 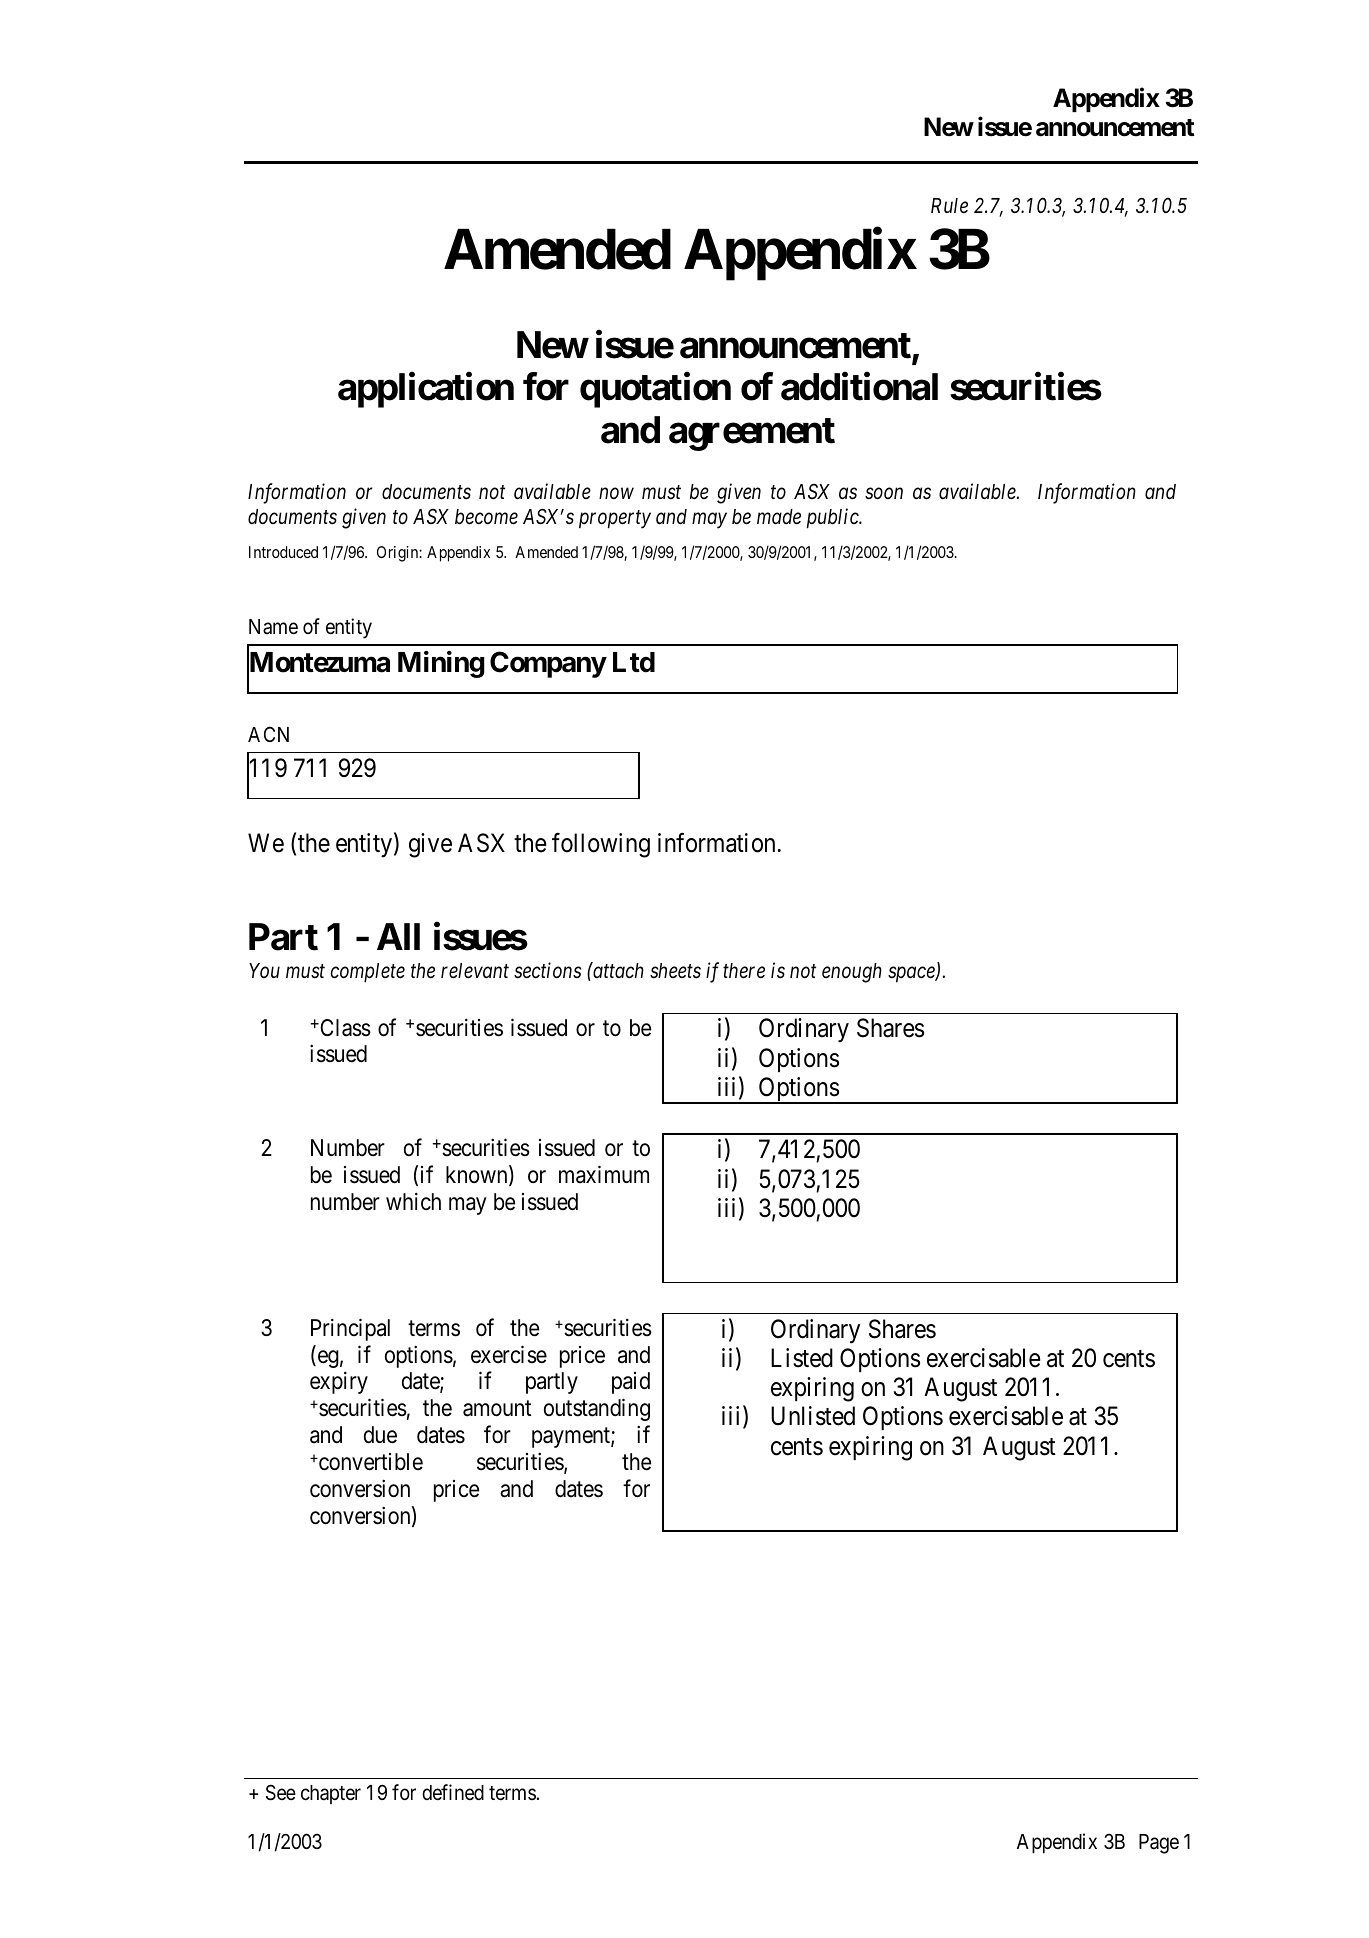 What do you see at coordinates (852, 973) in the page?
I see `enough` at bounding box center [852, 973].
